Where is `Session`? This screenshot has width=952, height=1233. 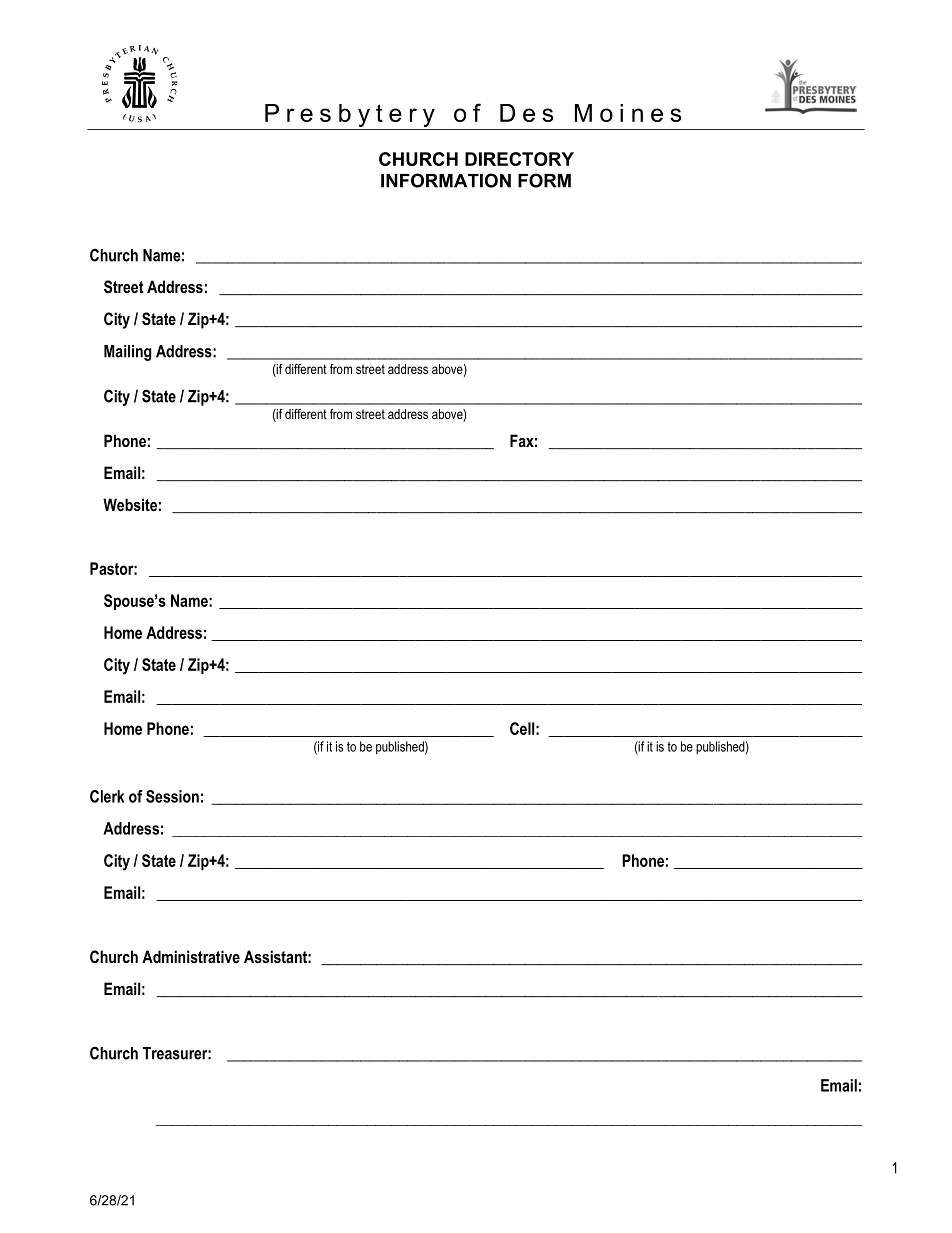
Session is located at coordinates (172, 796).
